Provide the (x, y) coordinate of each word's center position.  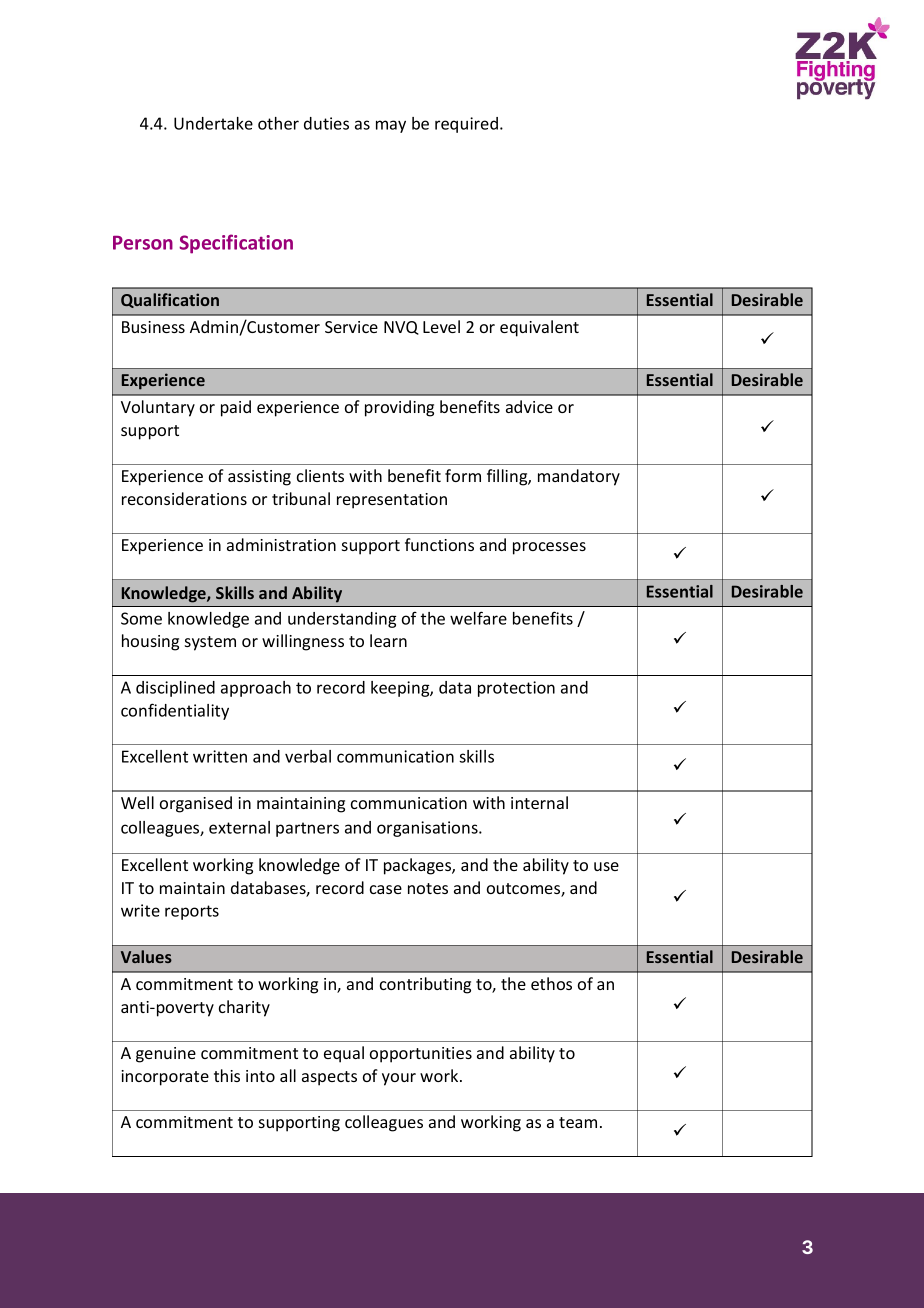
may (391, 126)
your (399, 1079)
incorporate (165, 1078)
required (466, 125)
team (578, 1122)
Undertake (213, 123)
